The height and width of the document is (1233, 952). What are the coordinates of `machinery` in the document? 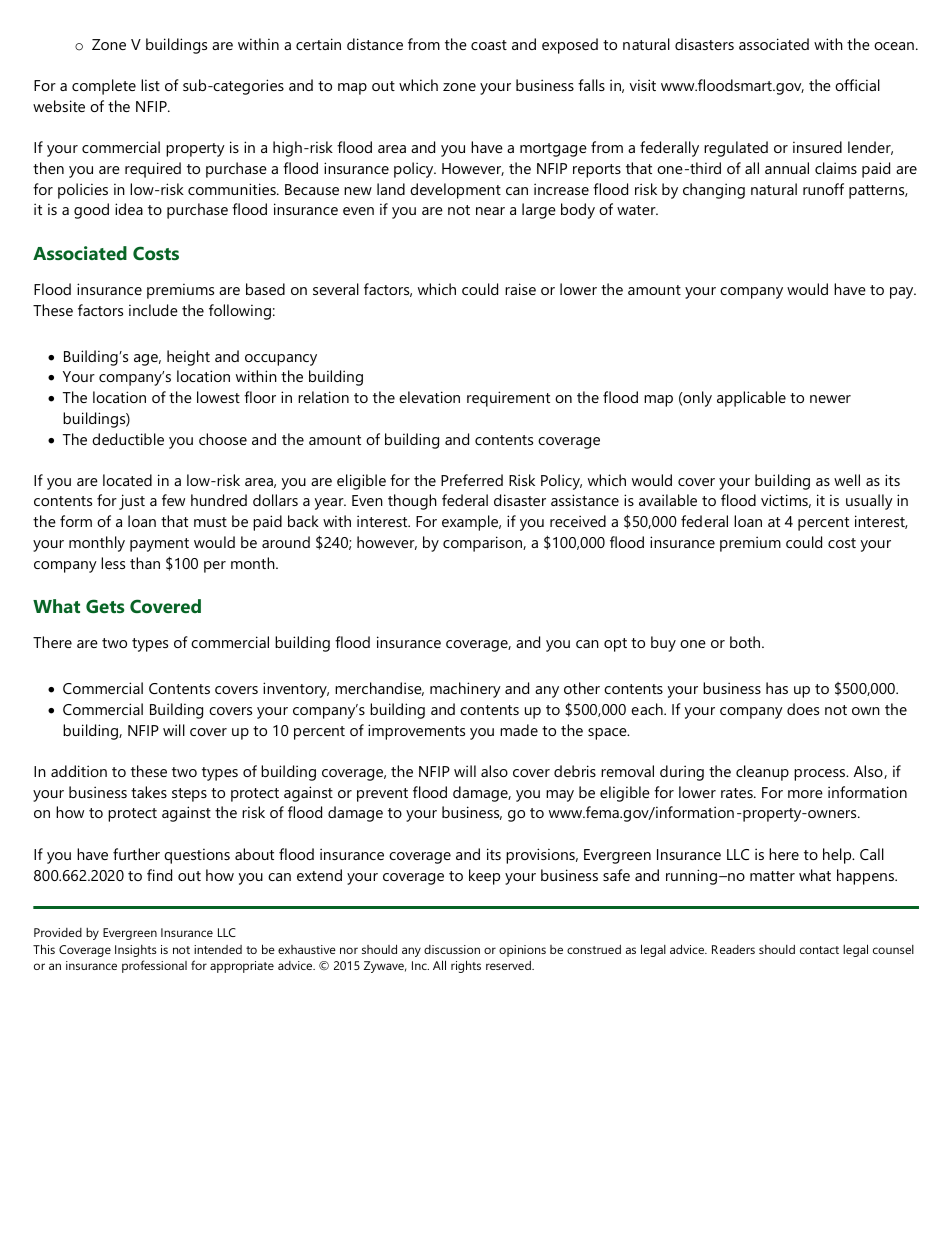 It's located at (465, 690).
